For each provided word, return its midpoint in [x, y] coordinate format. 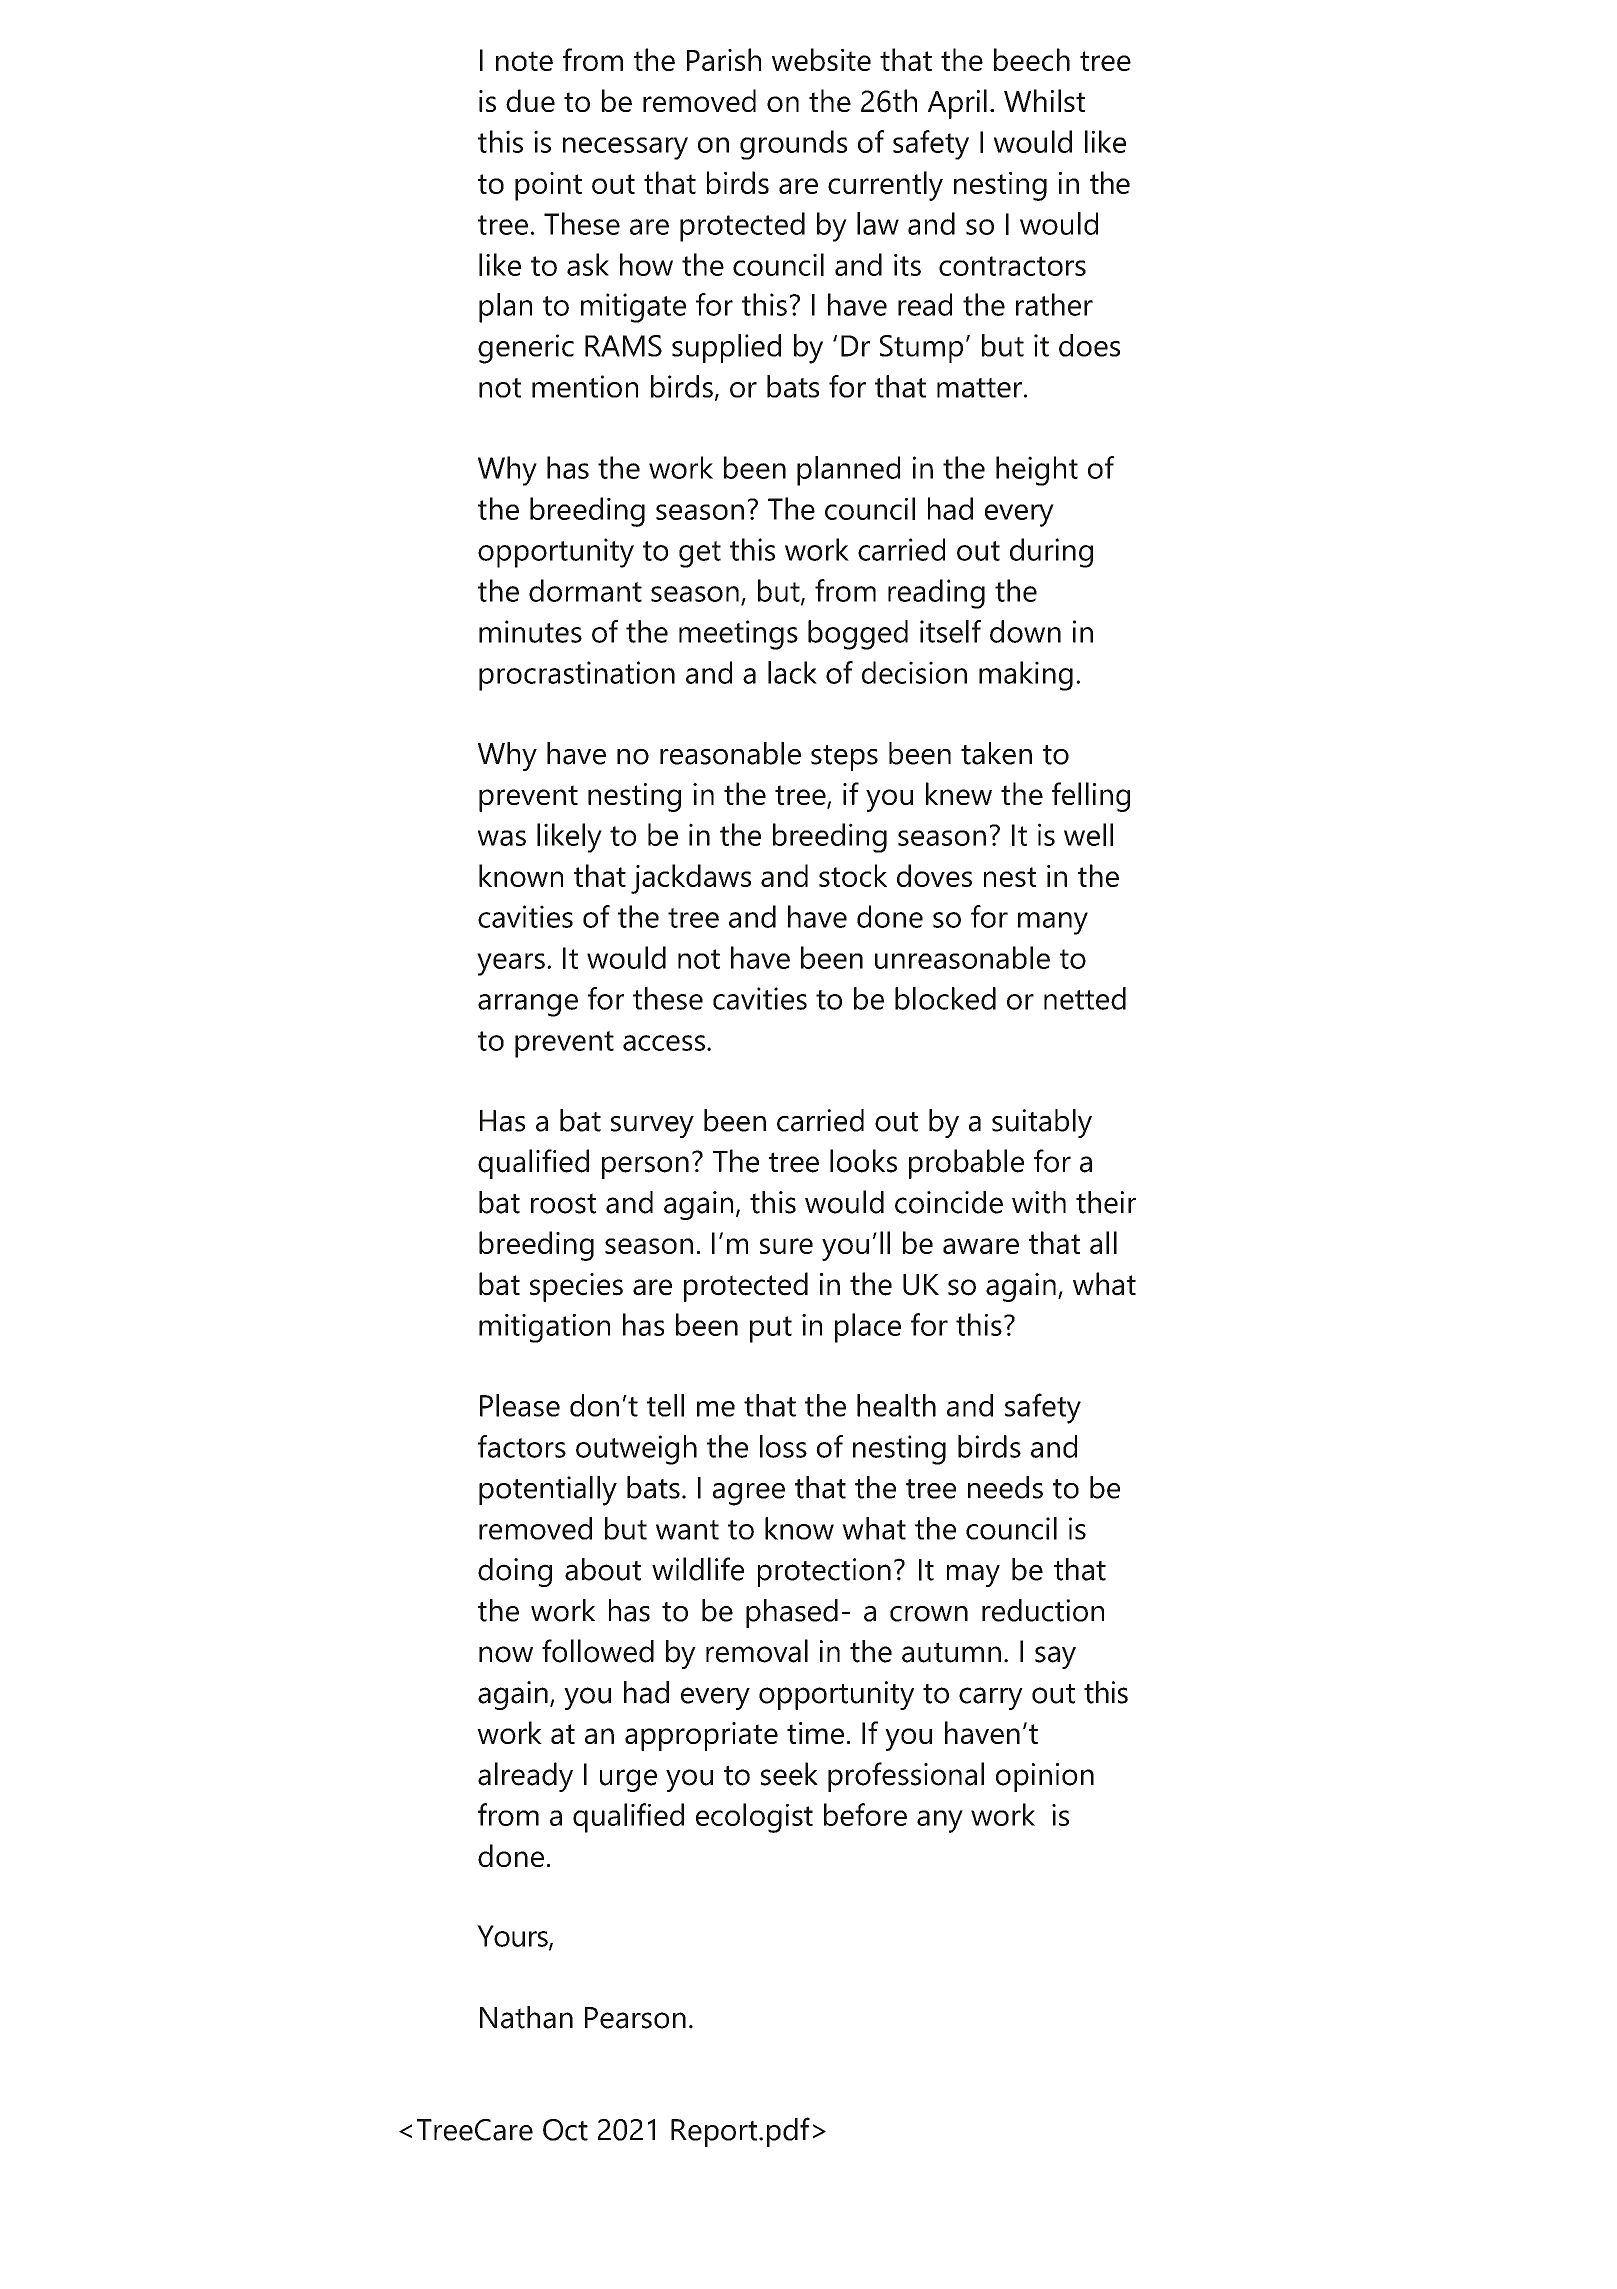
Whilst [1044, 100]
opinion [1045, 1777]
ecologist [754, 1818]
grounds [793, 145]
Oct [565, 2130]
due [530, 100]
